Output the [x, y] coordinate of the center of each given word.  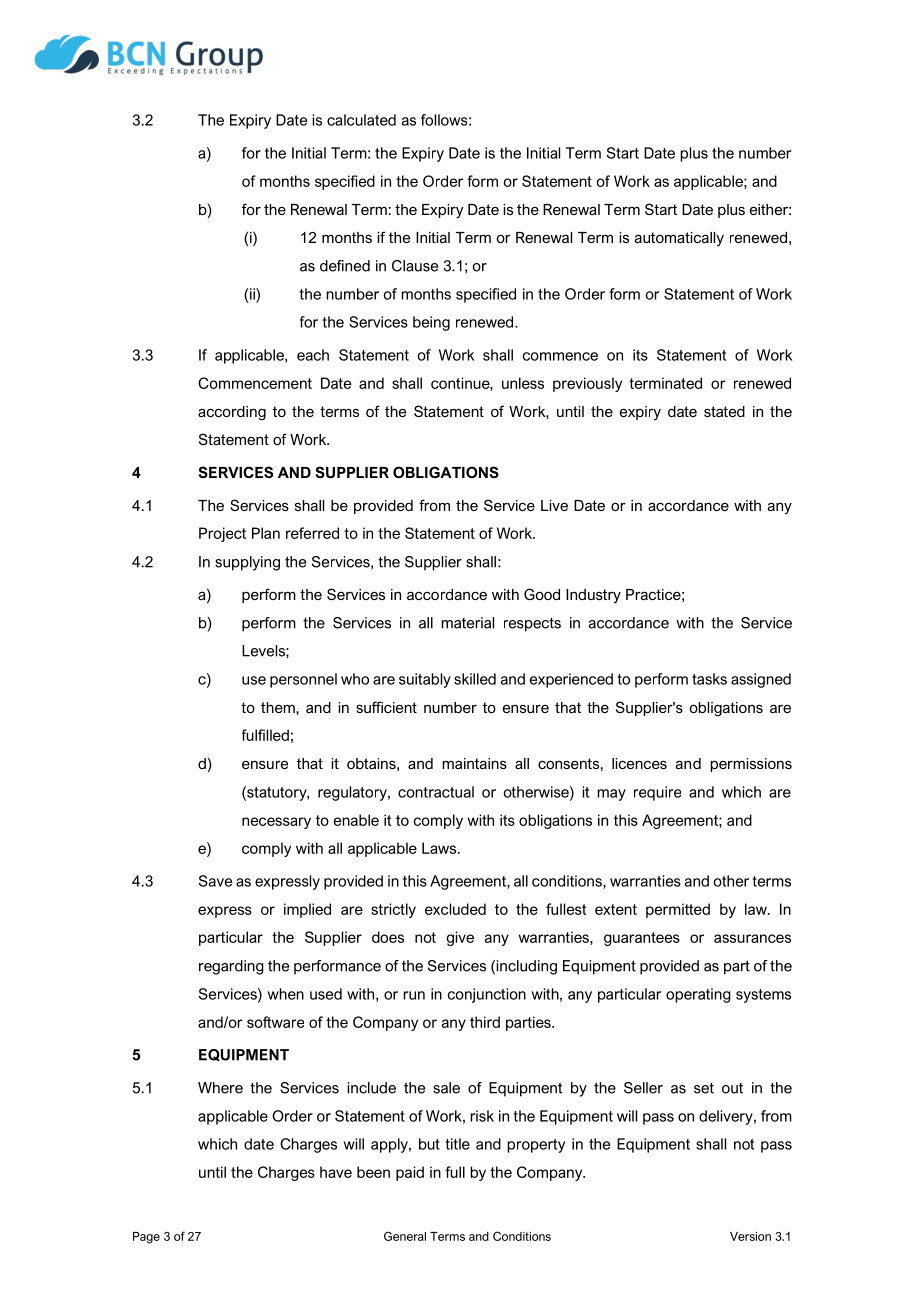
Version [750, 1236]
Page [146, 1238]
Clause [415, 266]
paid [410, 1173]
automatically [679, 239]
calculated [361, 120]
